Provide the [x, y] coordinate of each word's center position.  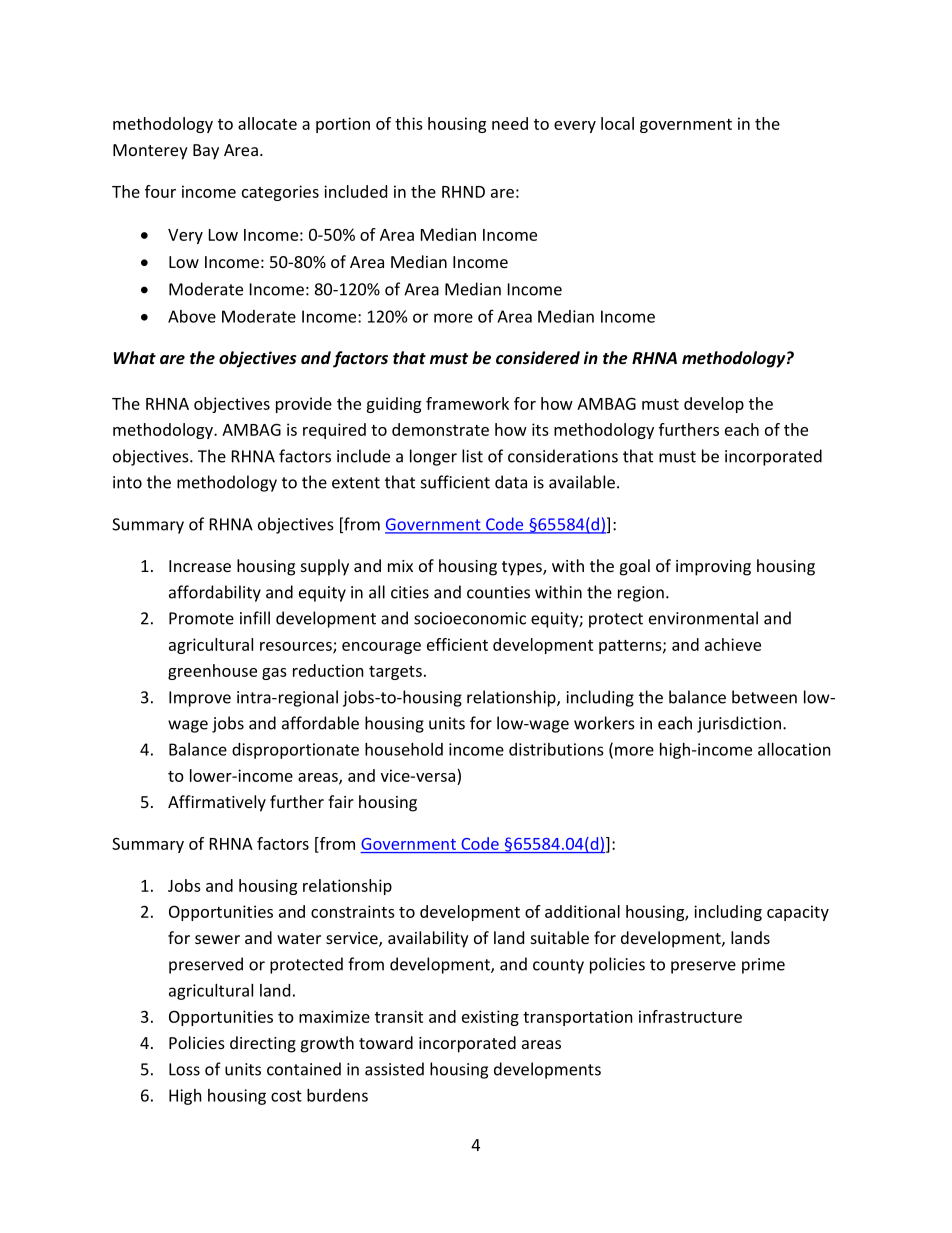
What [135, 357]
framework [467, 403]
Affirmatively [217, 803]
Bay [206, 152]
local [617, 123]
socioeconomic [470, 618]
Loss [184, 1069]
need [510, 123]
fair [341, 801]
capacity [798, 913]
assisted [394, 1069]
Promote [201, 618]
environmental [703, 618]
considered [538, 357]
